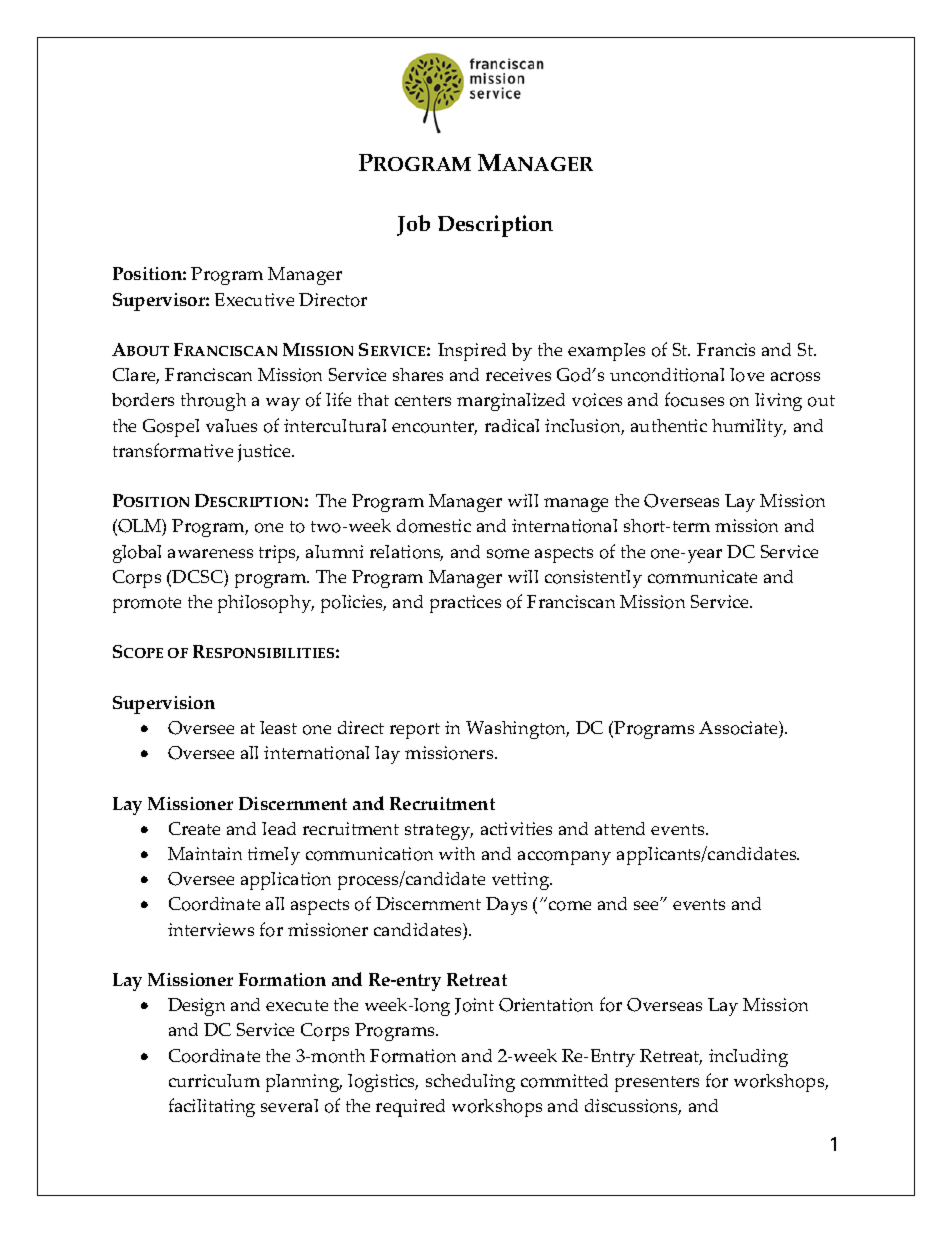  What do you see at coordinates (214, 1080) in the document?
I see `curriculum` at bounding box center [214, 1080].
